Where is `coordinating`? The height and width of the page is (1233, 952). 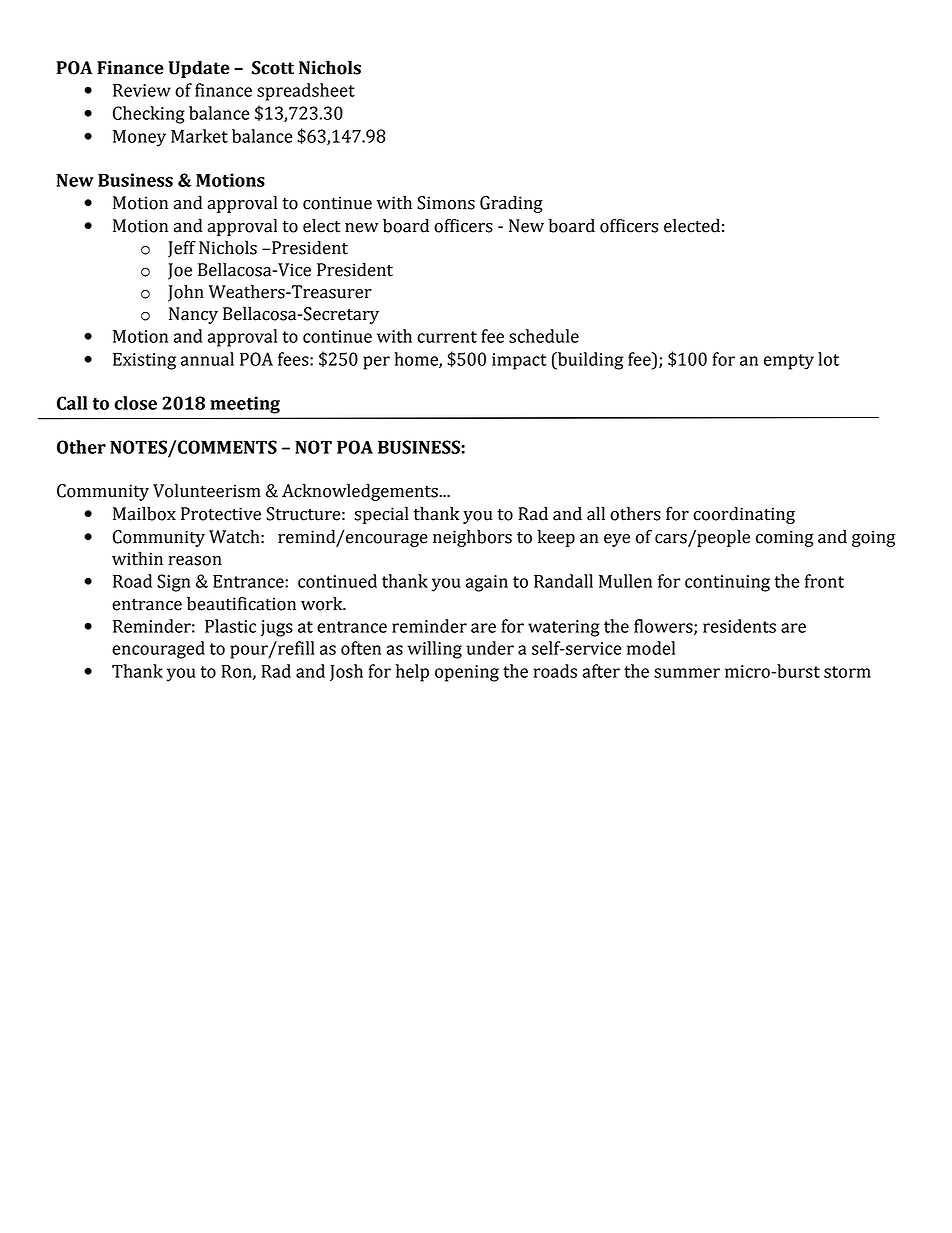 coordinating is located at coordinates (744, 515).
